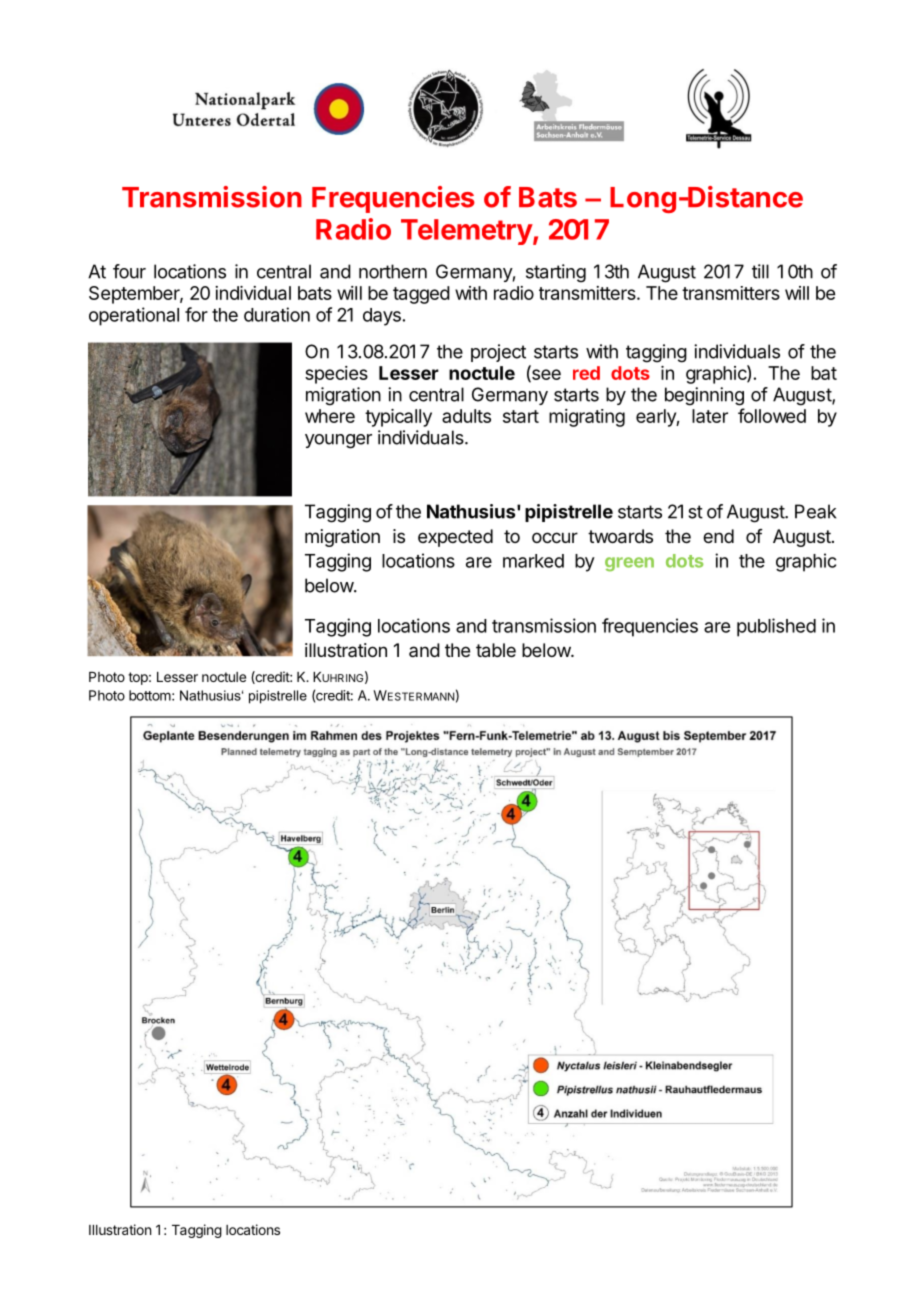 The height and width of the screenshot is (1308, 924). Describe the element at coordinates (336, 375) in the screenshot. I see `species` at that location.
